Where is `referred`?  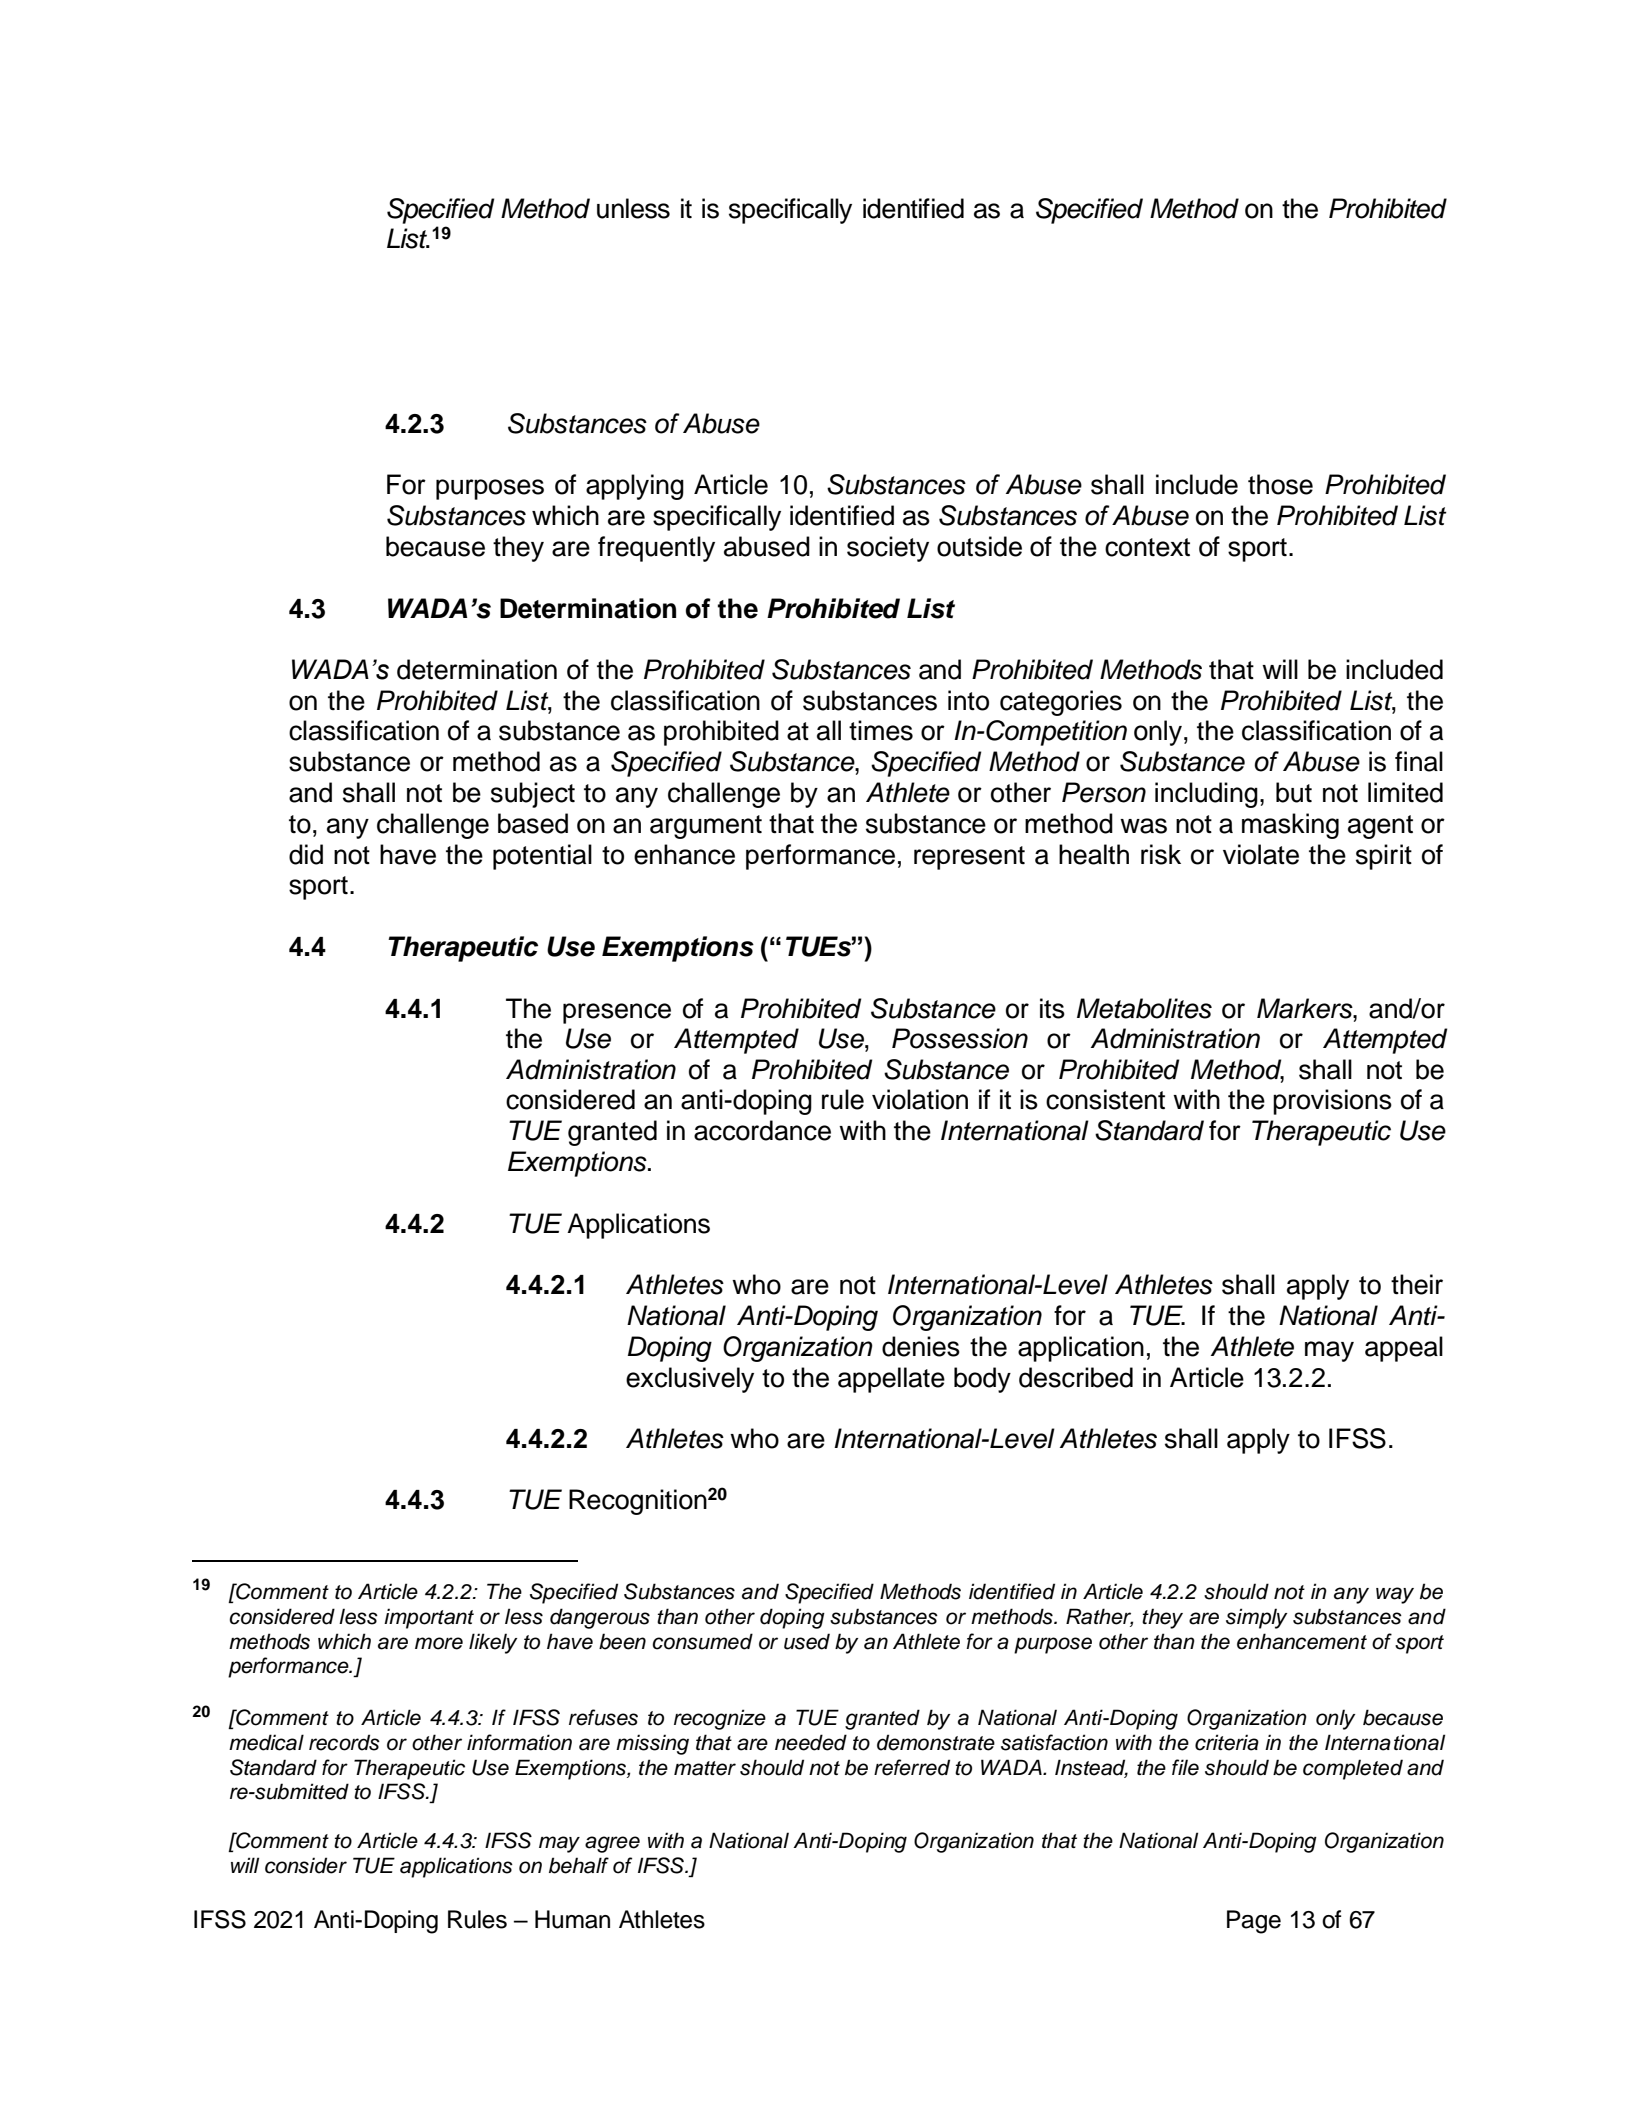
referred is located at coordinates (912, 1767).
